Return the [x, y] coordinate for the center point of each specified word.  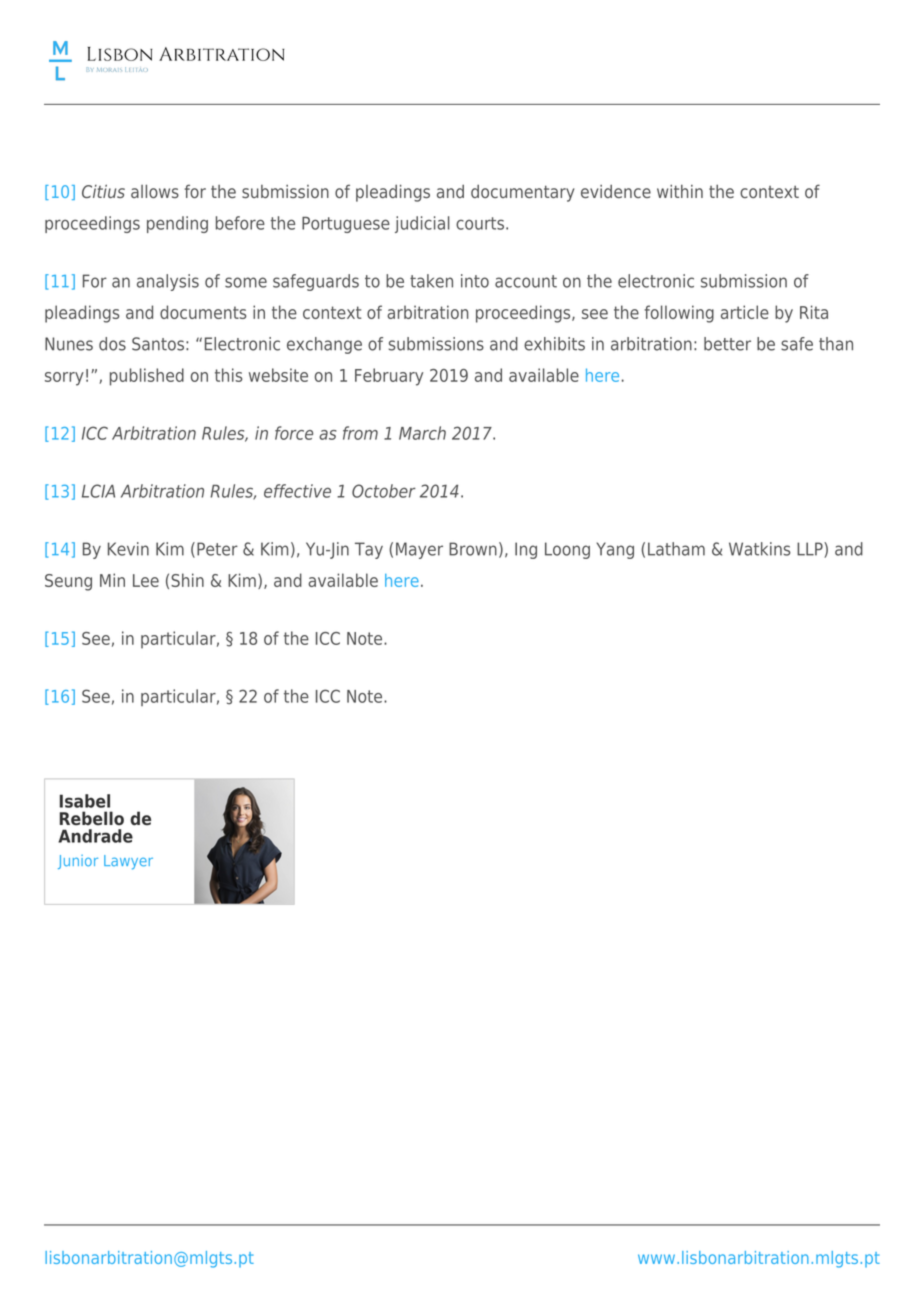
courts [480, 223]
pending [177, 224]
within [680, 191]
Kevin [128, 549]
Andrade [95, 836]
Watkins [760, 549]
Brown [473, 549]
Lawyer [128, 862]
